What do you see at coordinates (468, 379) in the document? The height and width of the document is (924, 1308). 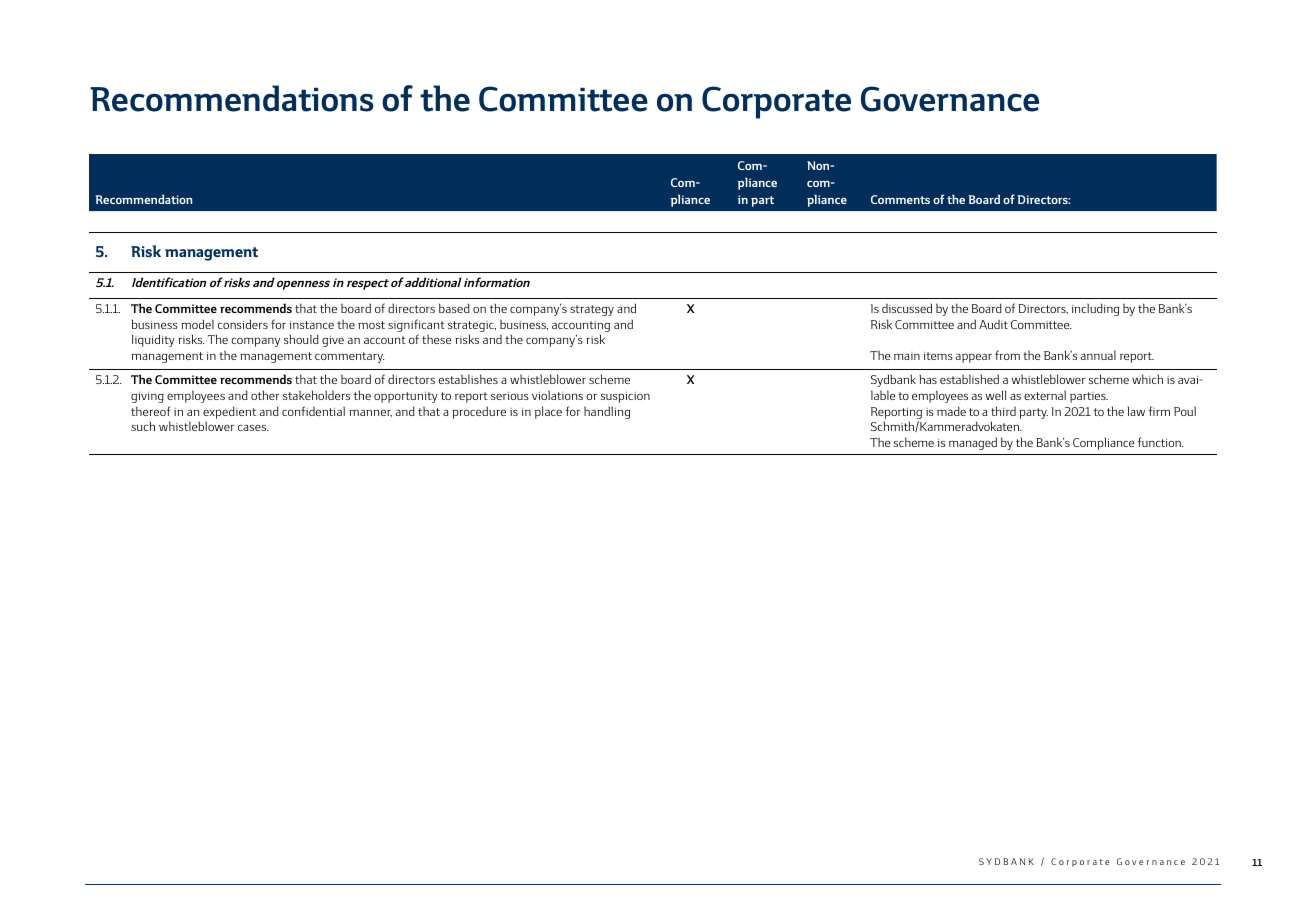 I see `establishes` at bounding box center [468, 379].
